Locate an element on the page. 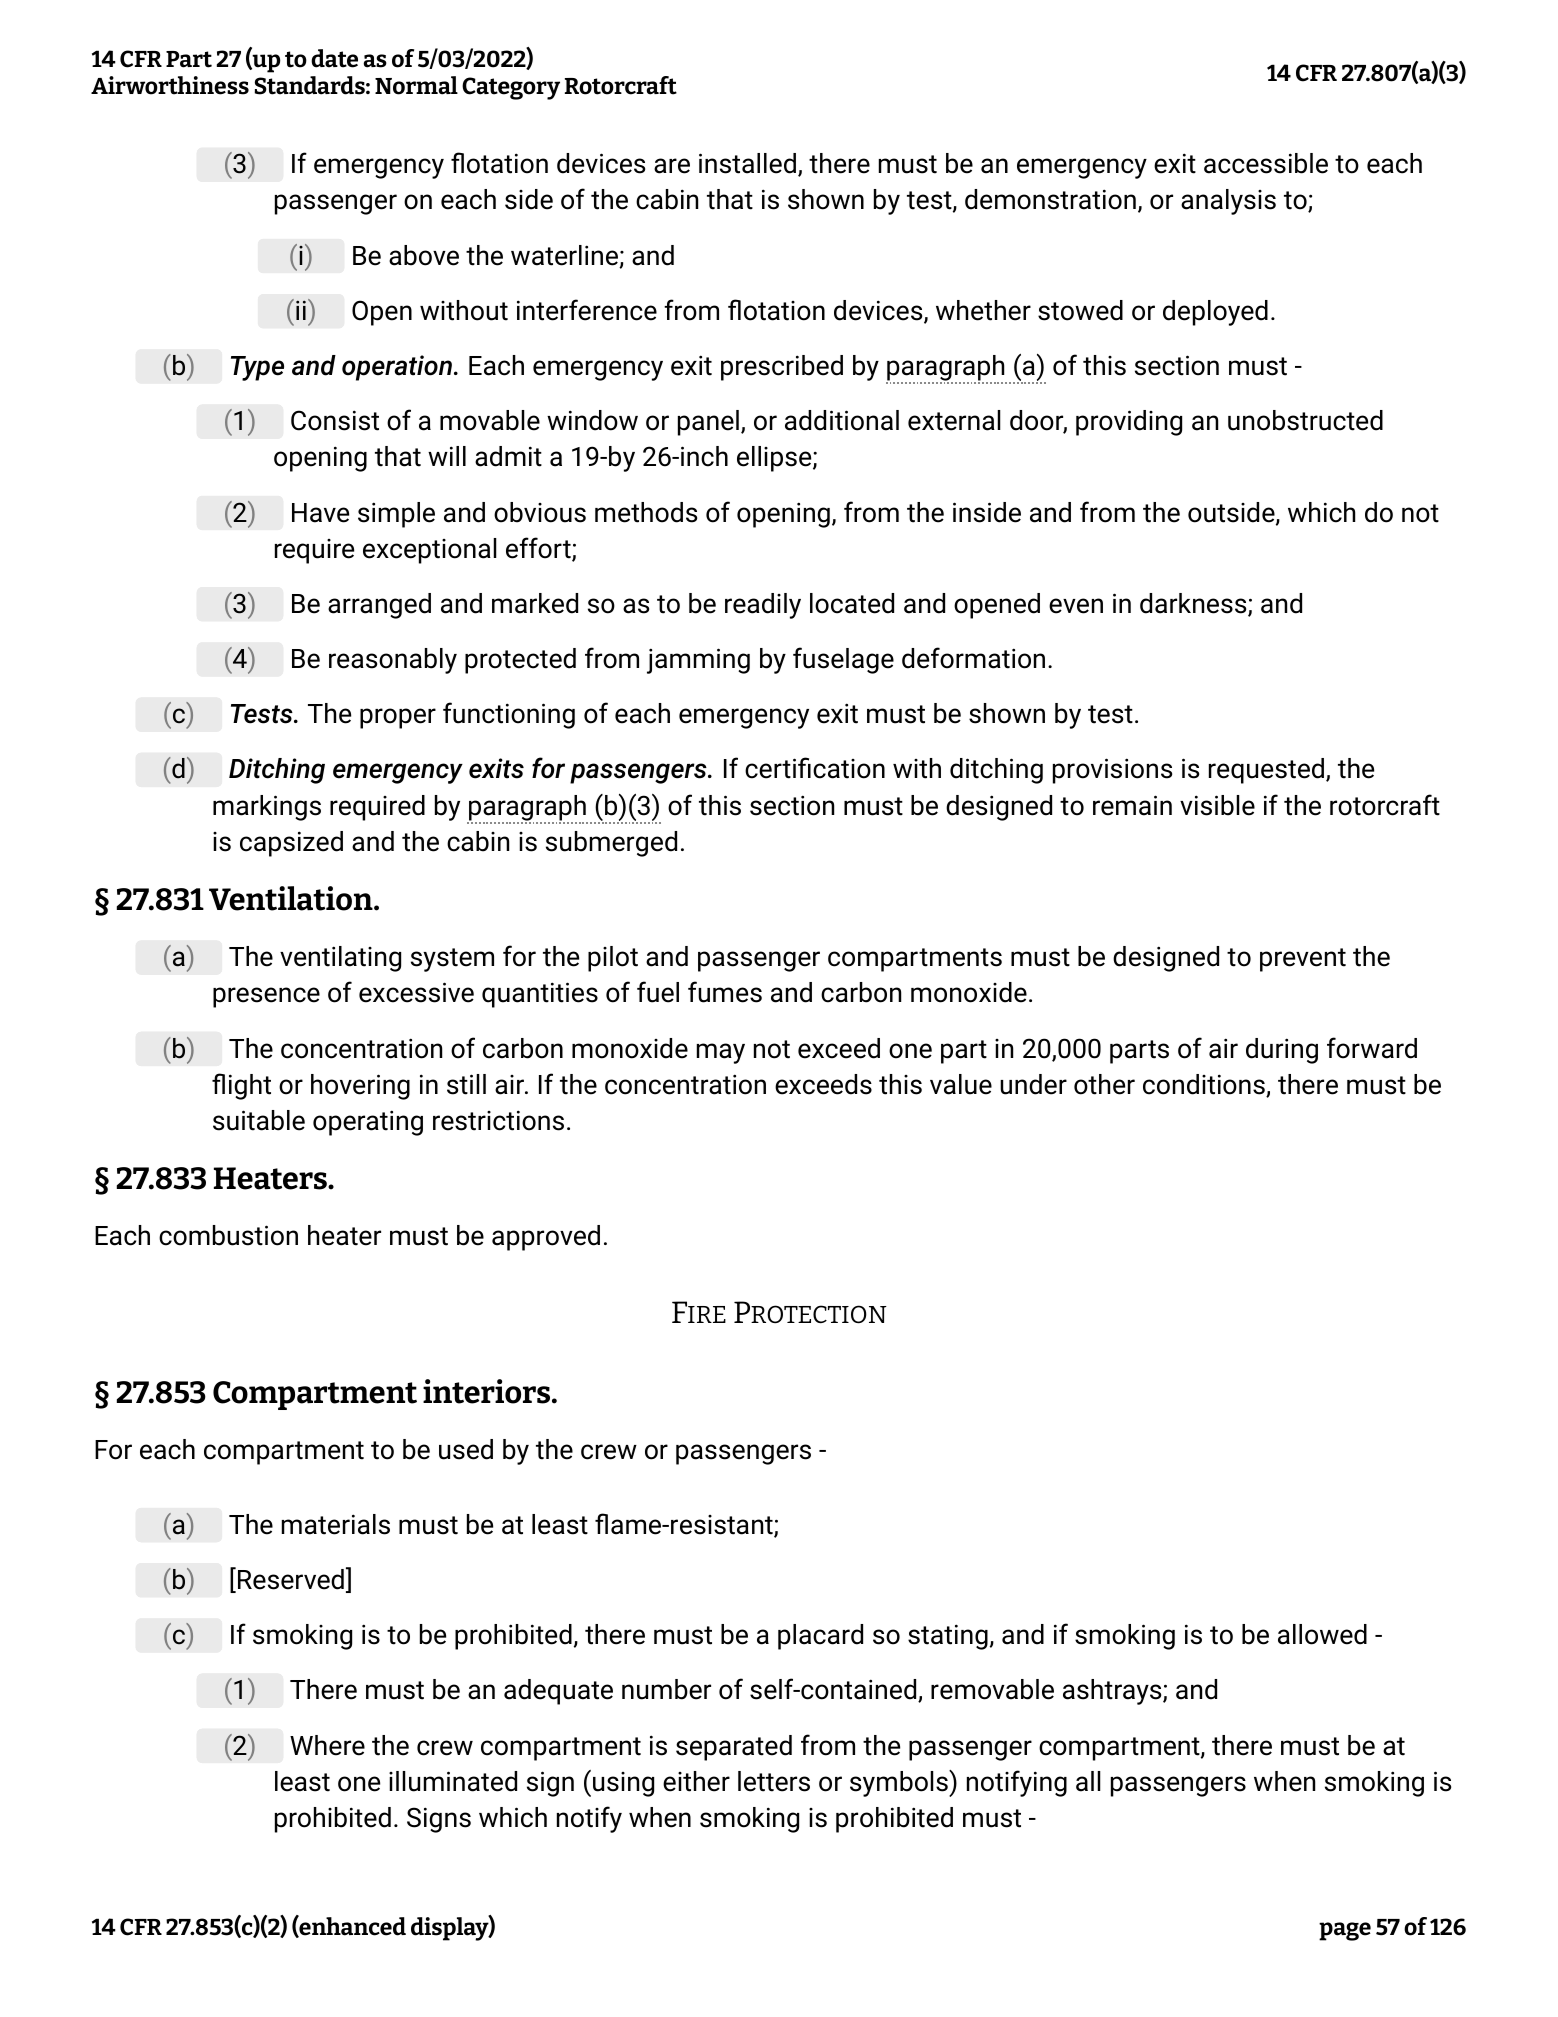 Image resolution: width=1558 pixels, height=2017 pixels. allowed is located at coordinates (1322, 1634).
